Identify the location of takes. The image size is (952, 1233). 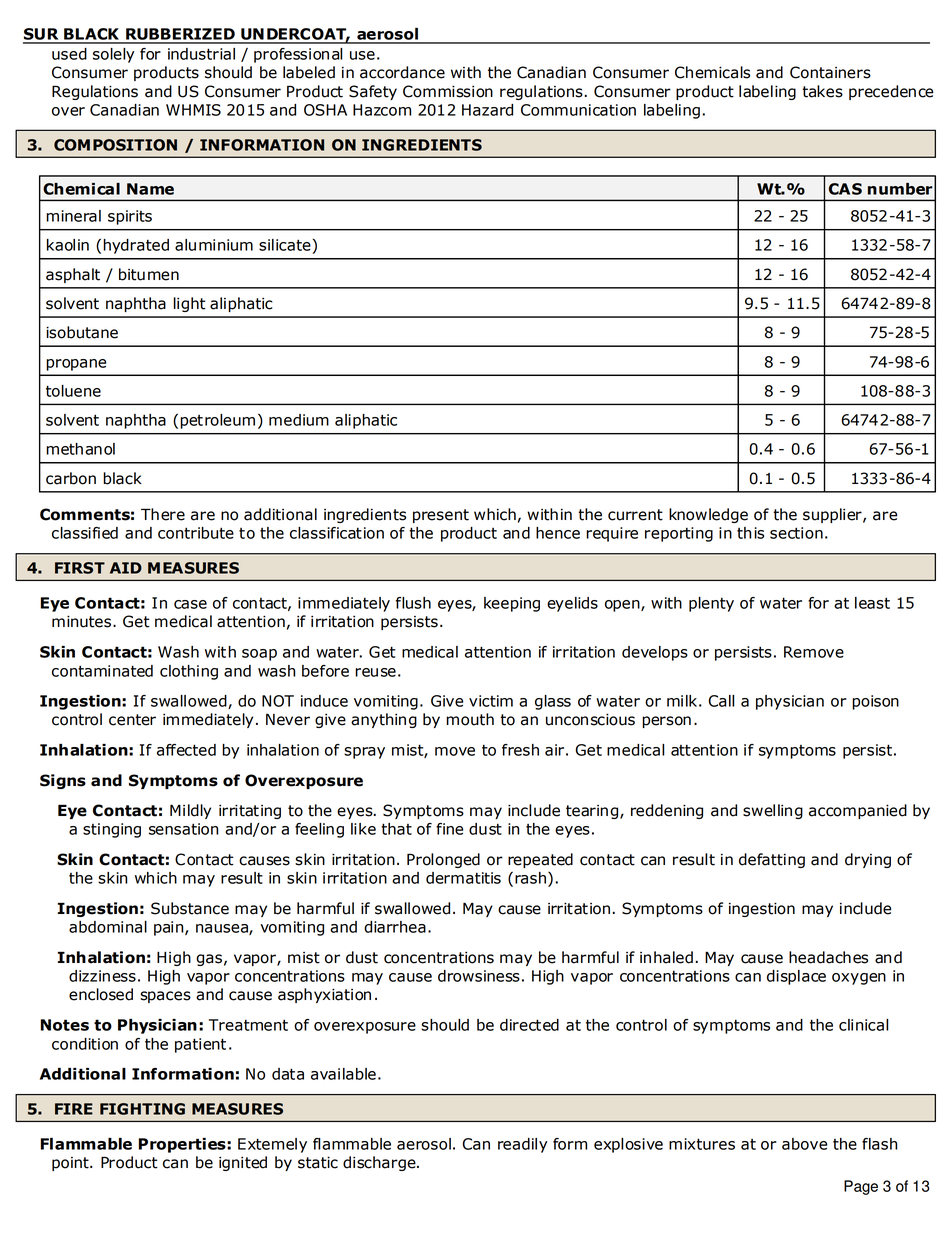
(822, 91).
